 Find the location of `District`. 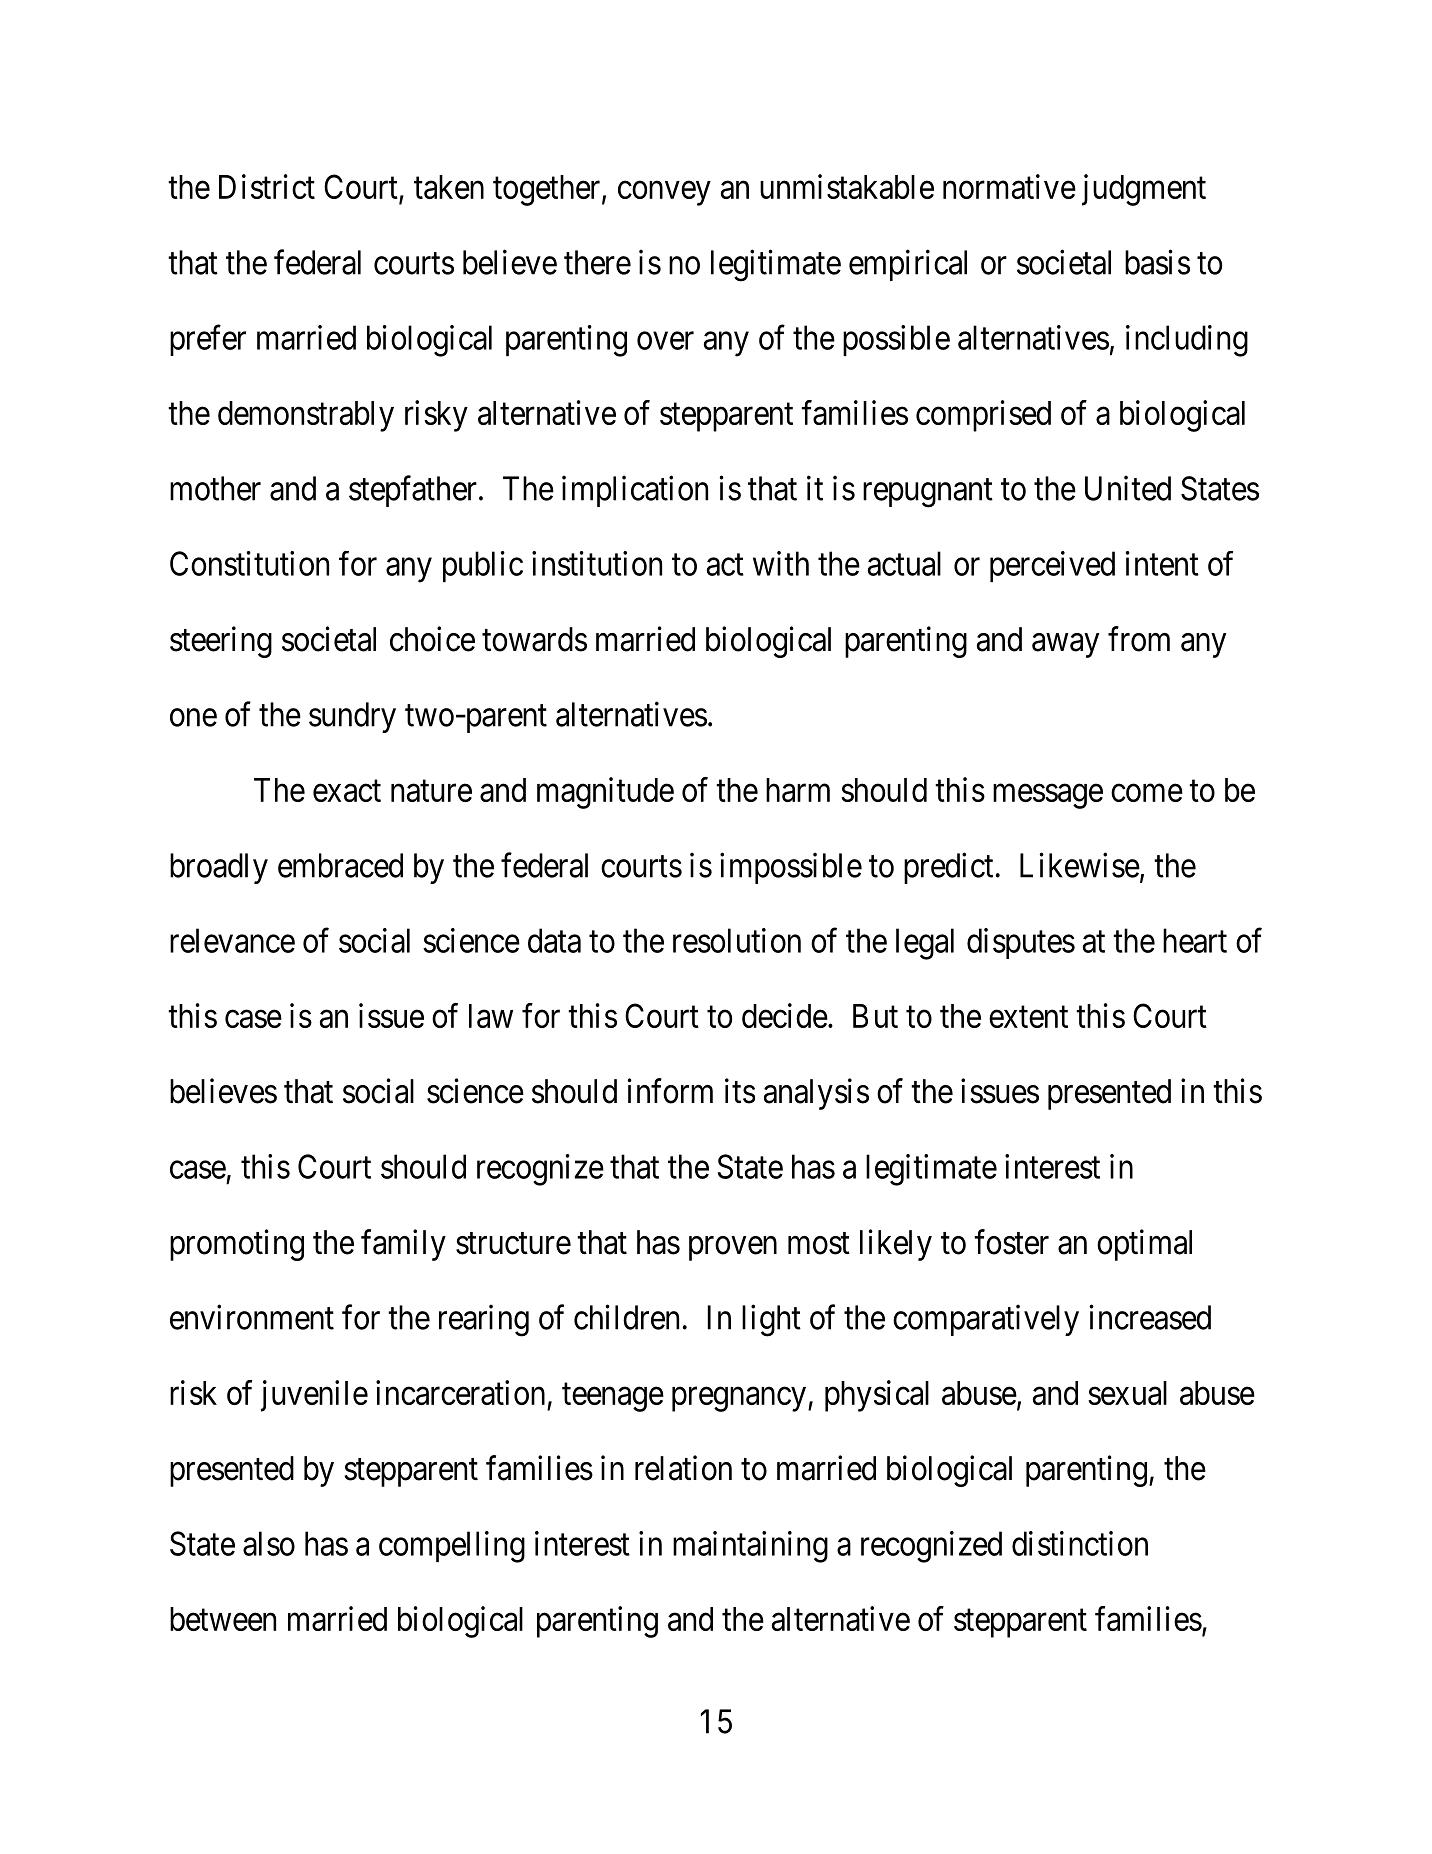

District is located at coordinates (267, 186).
